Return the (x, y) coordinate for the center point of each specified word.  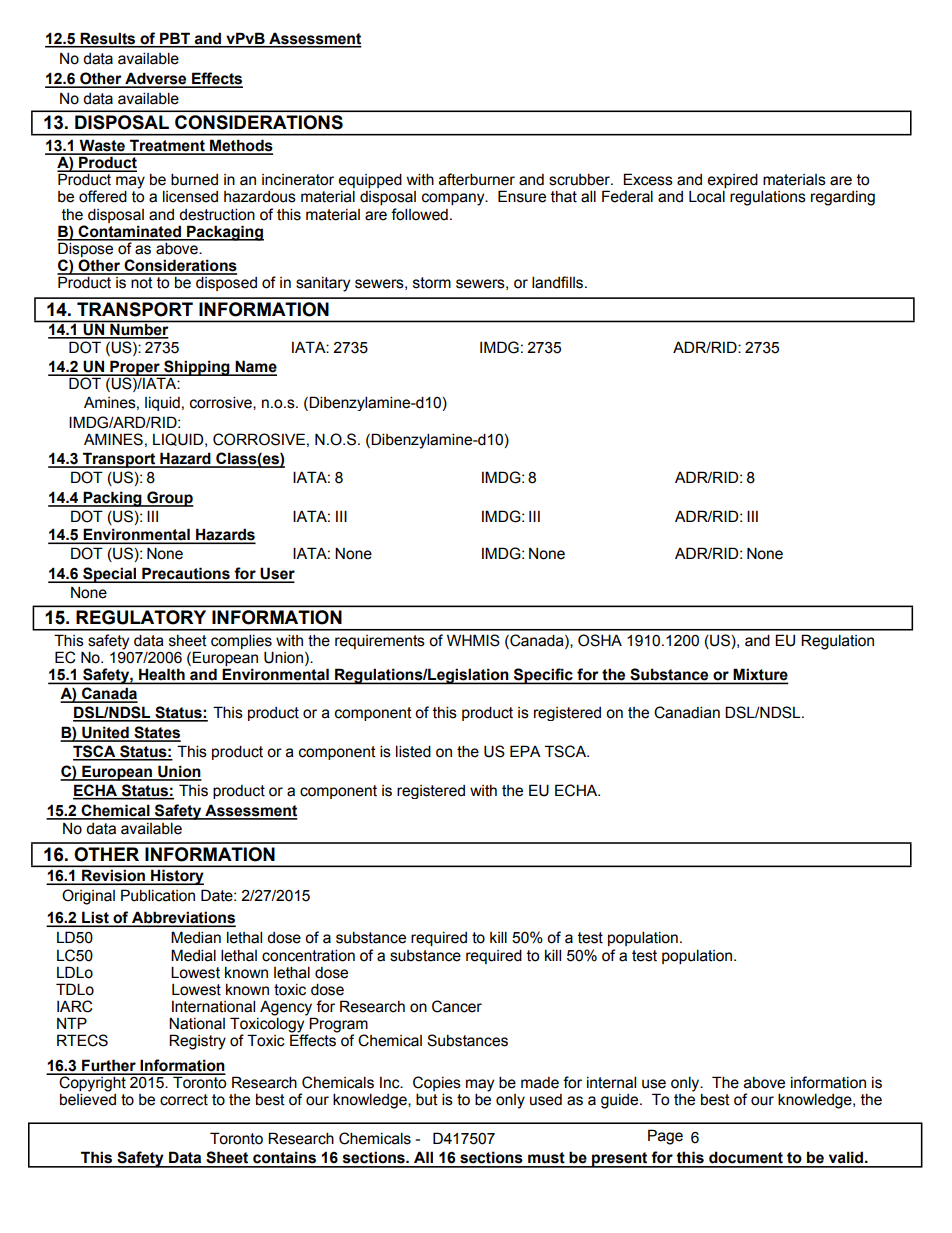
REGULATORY (141, 617)
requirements (380, 642)
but (427, 1099)
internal (611, 1082)
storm (432, 283)
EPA (525, 751)
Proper (135, 369)
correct (184, 1100)
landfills (559, 282)
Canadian (687, 712)
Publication (158, 895)
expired (732, 182)
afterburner (477, 179)
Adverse (156, 79)
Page (665, 1137)
